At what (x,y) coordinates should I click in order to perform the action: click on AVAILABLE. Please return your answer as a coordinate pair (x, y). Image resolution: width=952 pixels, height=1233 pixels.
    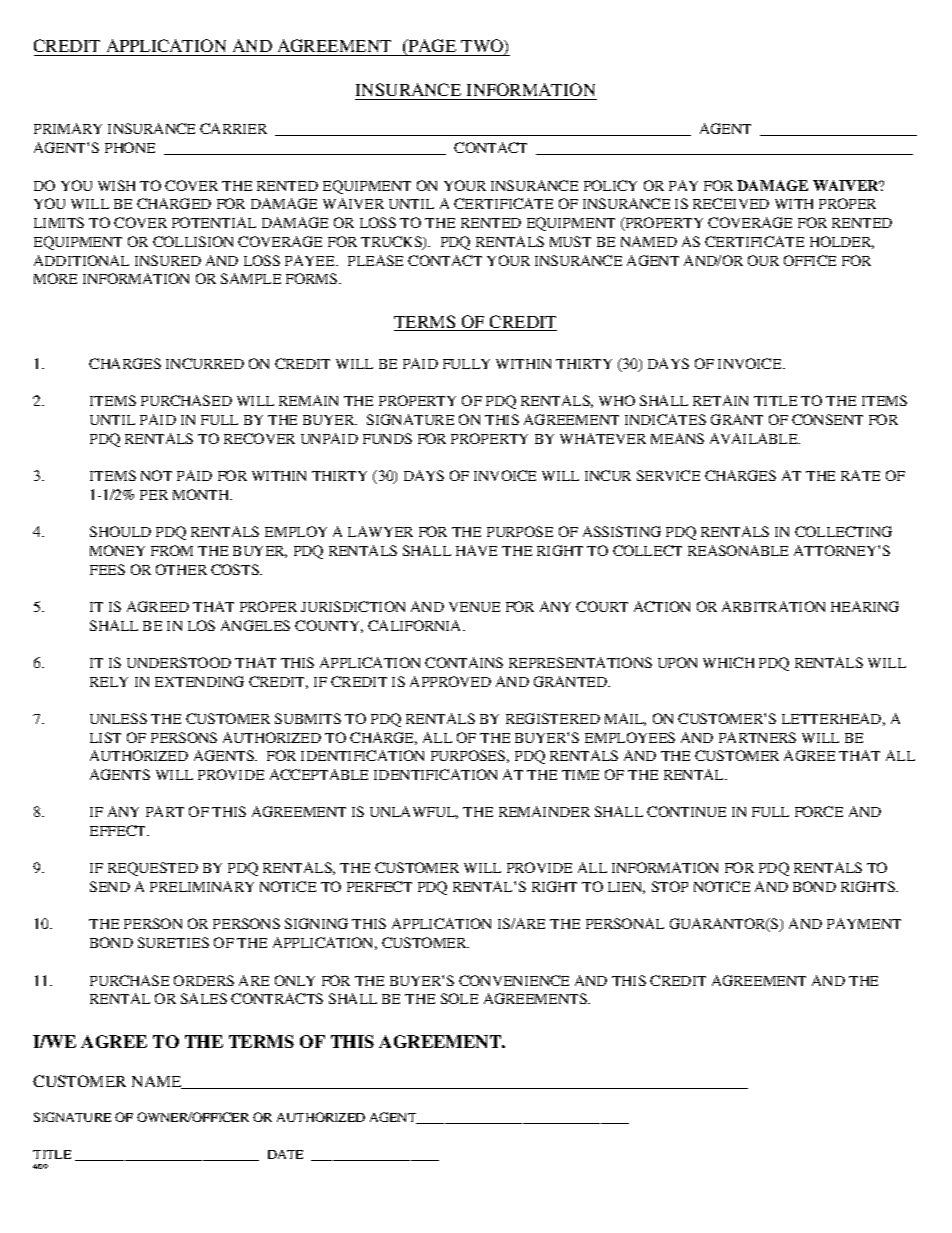
    Looking at the image, I should click on (755, 438).
